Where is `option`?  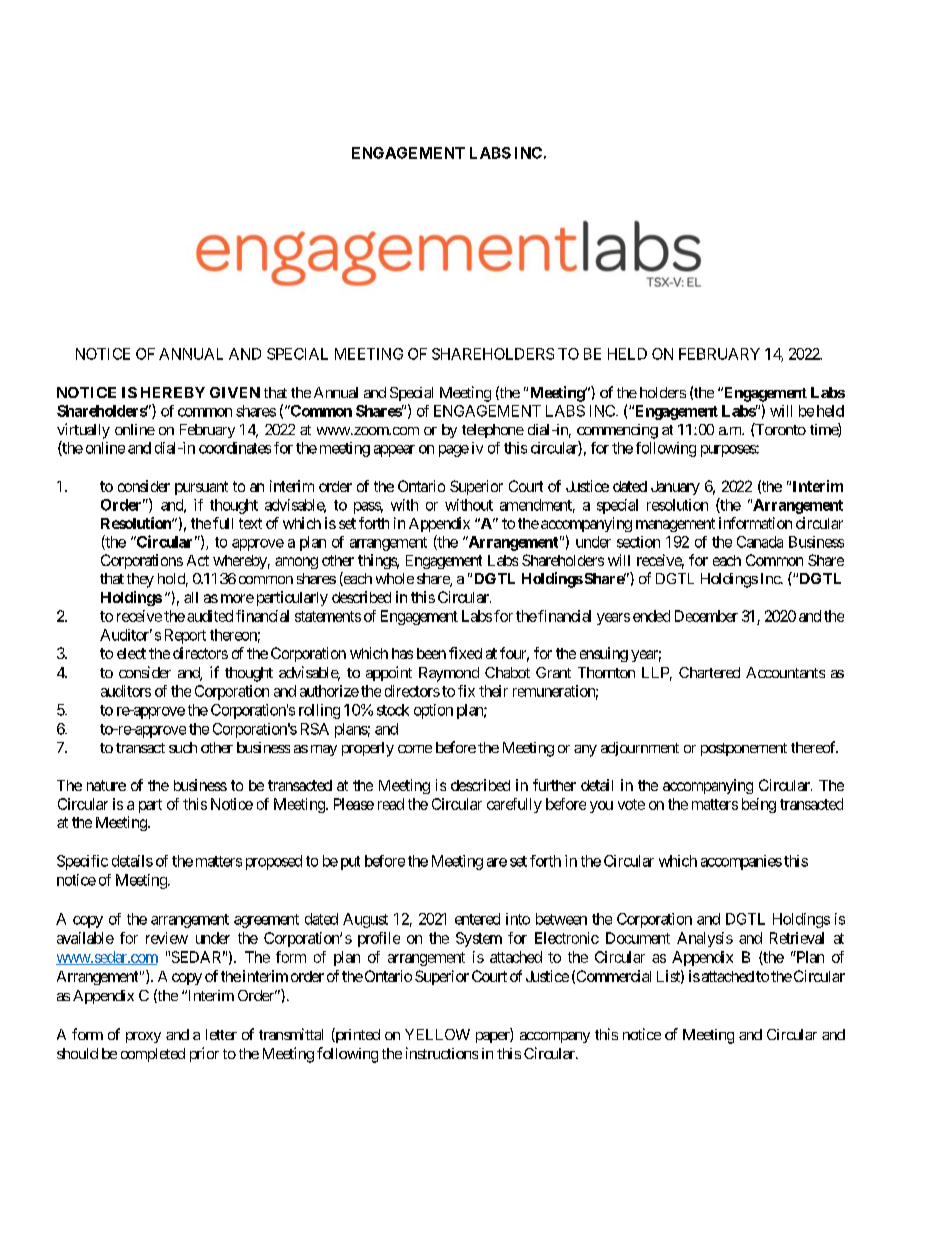 option is located at coordinates (433, 711).
